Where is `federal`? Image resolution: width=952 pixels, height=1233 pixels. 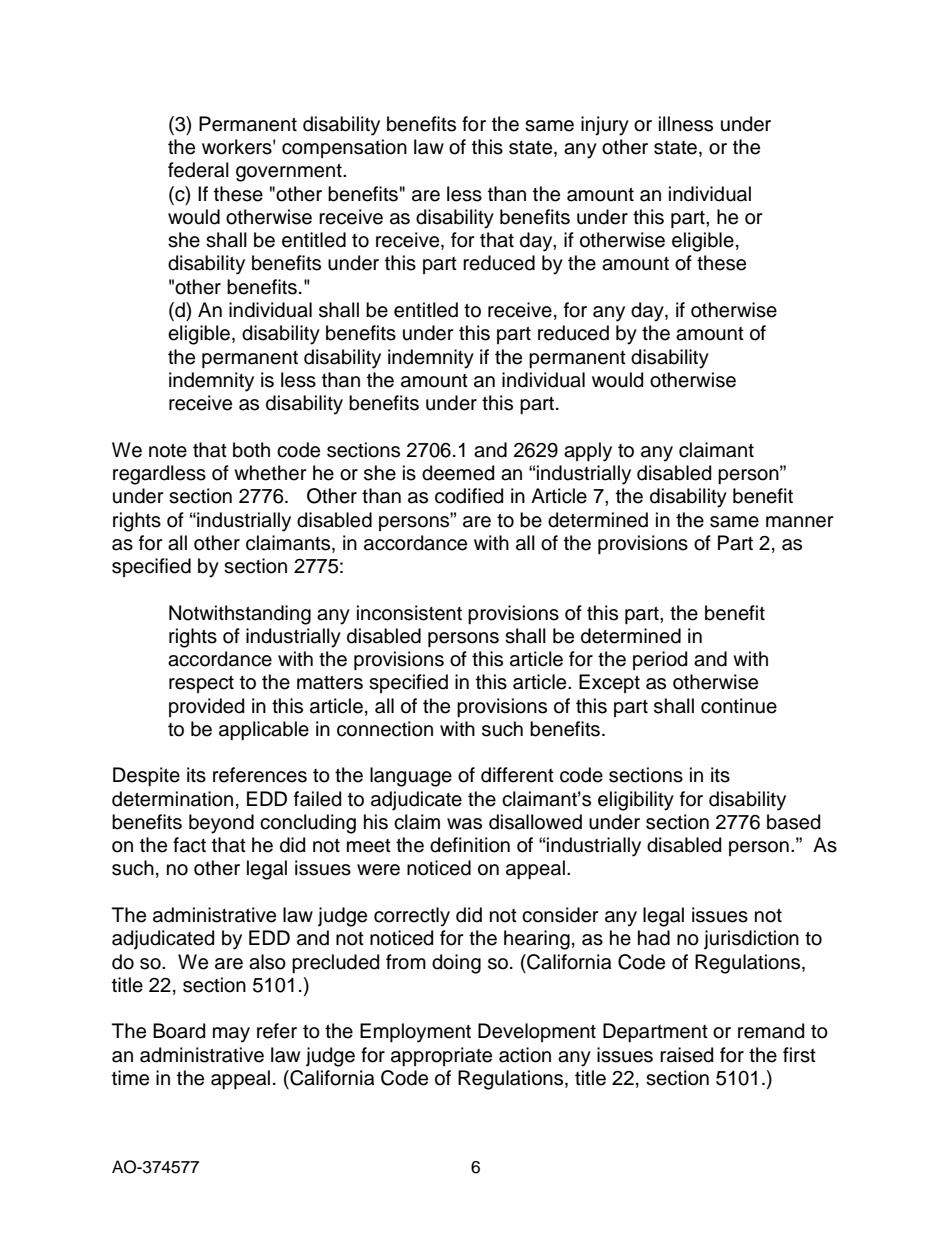 federal is located at coordinates (198, 170).
